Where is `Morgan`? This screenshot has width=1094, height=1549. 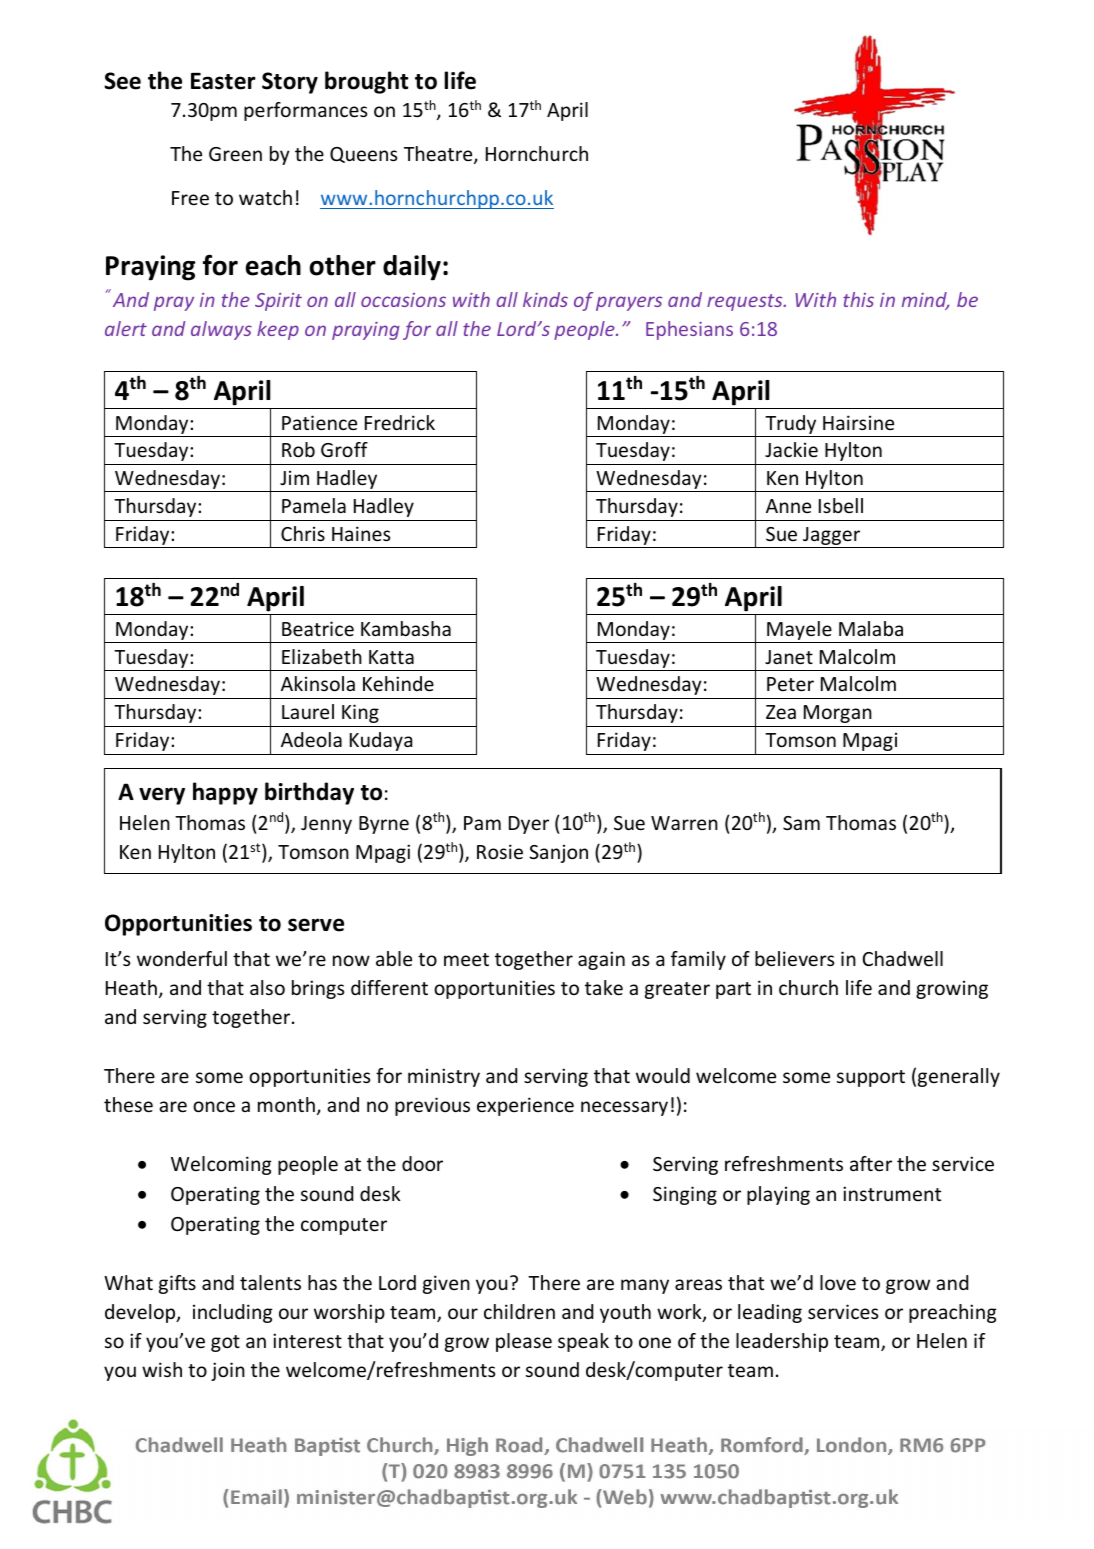 Morgan is located at coordinates (838, 714).
